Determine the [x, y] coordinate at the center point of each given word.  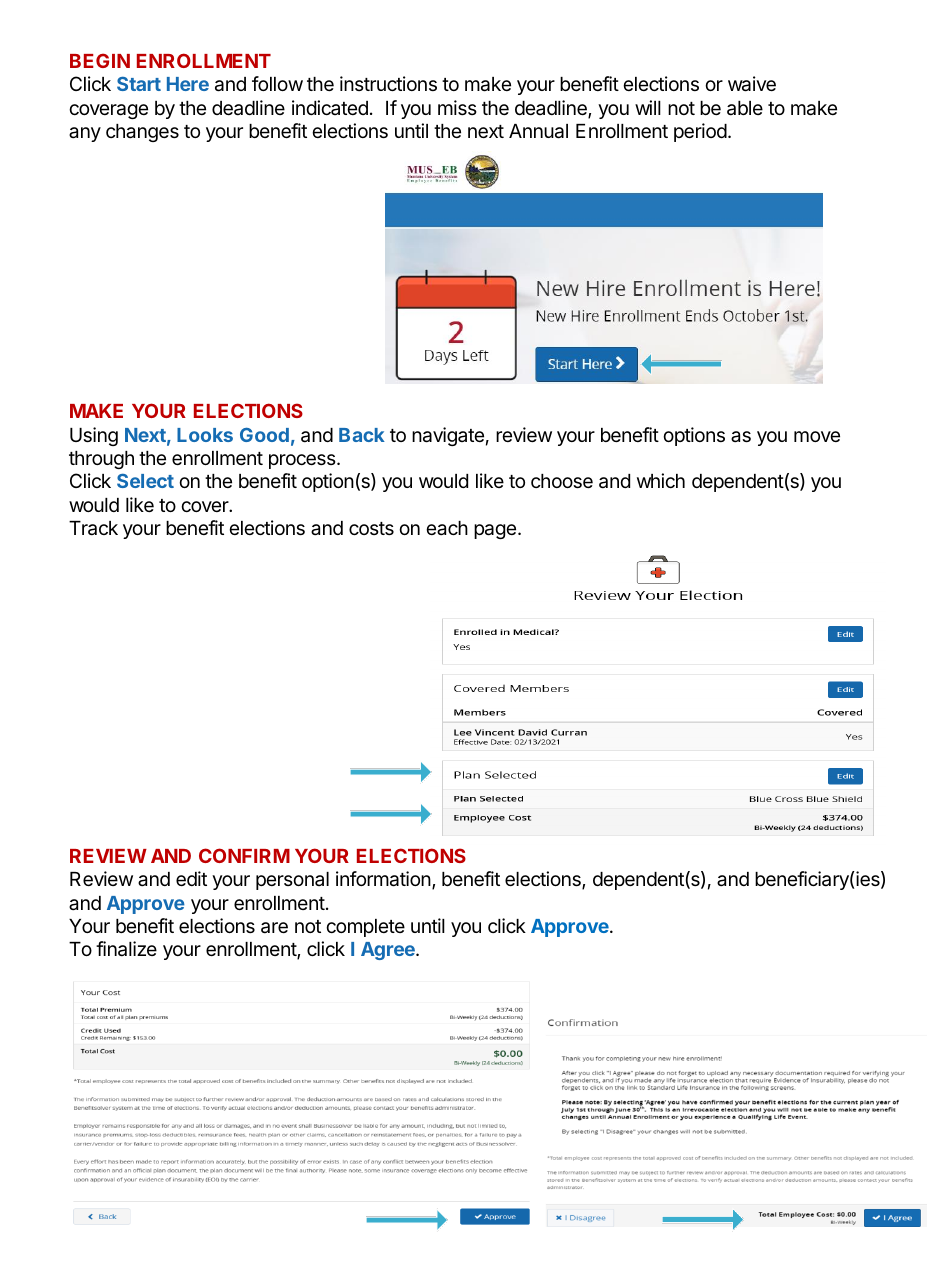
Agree [389, 951]
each [447, 528]
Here [188, 84]
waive [752, 84]
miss [457, 108]
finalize [126, 949]
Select [145, 481]
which [661, 480]
